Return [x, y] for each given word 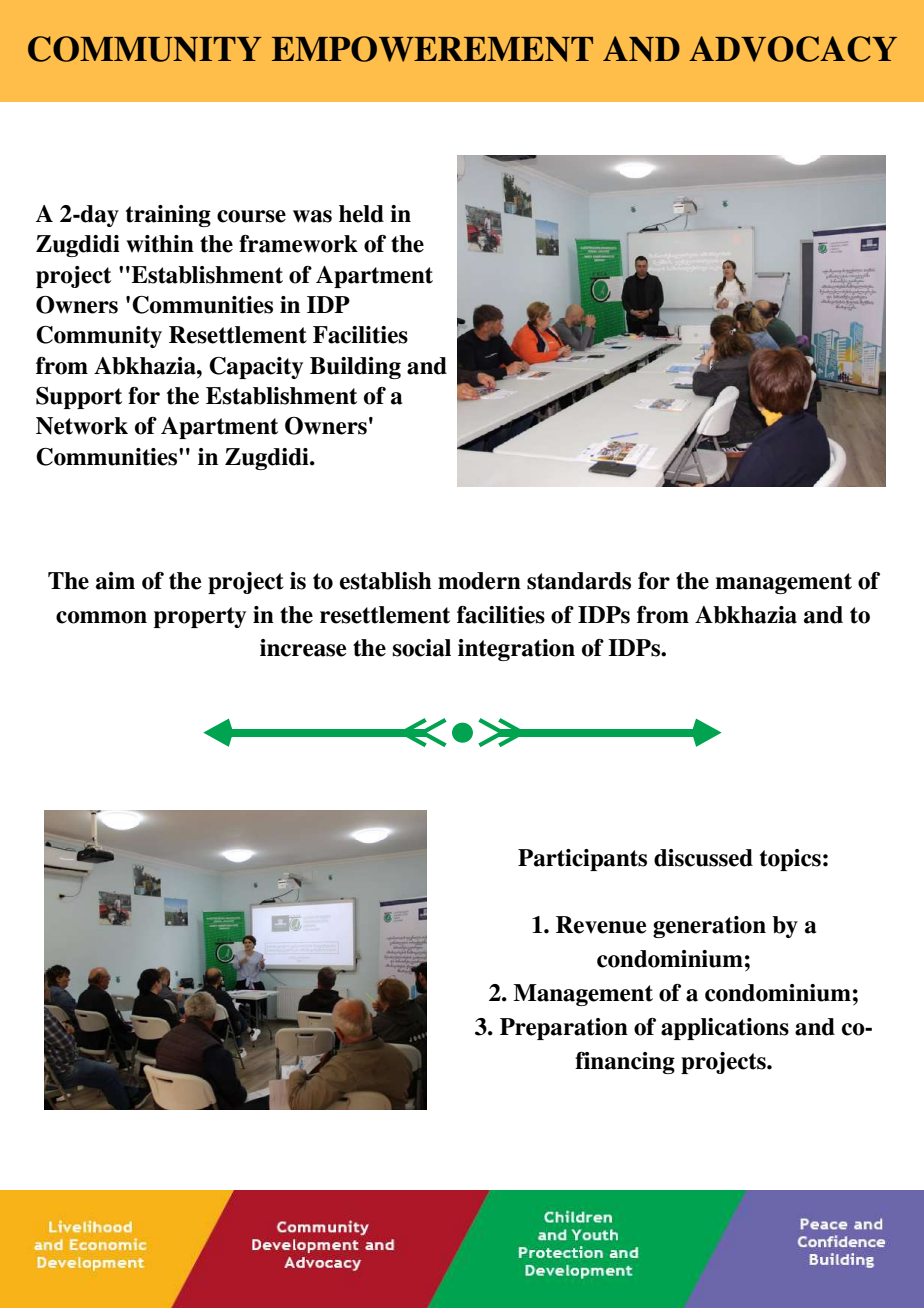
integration [516, 650]
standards [579, 581]
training [168, 216]
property [200, 617]
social [422, 648]
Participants [582, 860]
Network [82, 426]
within [160, 244]
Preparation [564, 1029]
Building [355, 368]
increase [303, 648]
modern [479, 581]
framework [298, 244]
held [361, 214]
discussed [703, 858]
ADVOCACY [793, 49]
